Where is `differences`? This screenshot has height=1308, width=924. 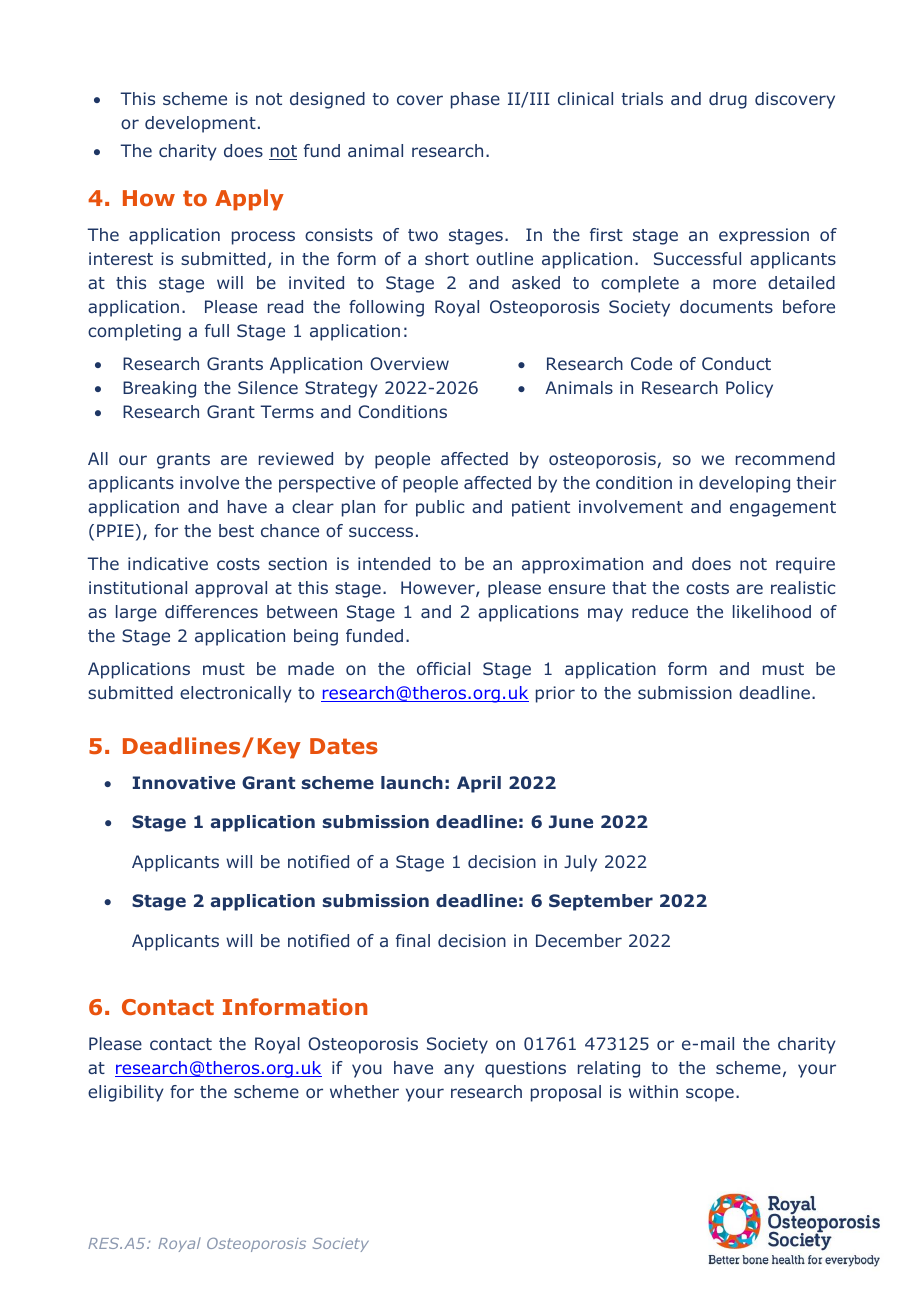
differences is located at coordinates (211, 611).
